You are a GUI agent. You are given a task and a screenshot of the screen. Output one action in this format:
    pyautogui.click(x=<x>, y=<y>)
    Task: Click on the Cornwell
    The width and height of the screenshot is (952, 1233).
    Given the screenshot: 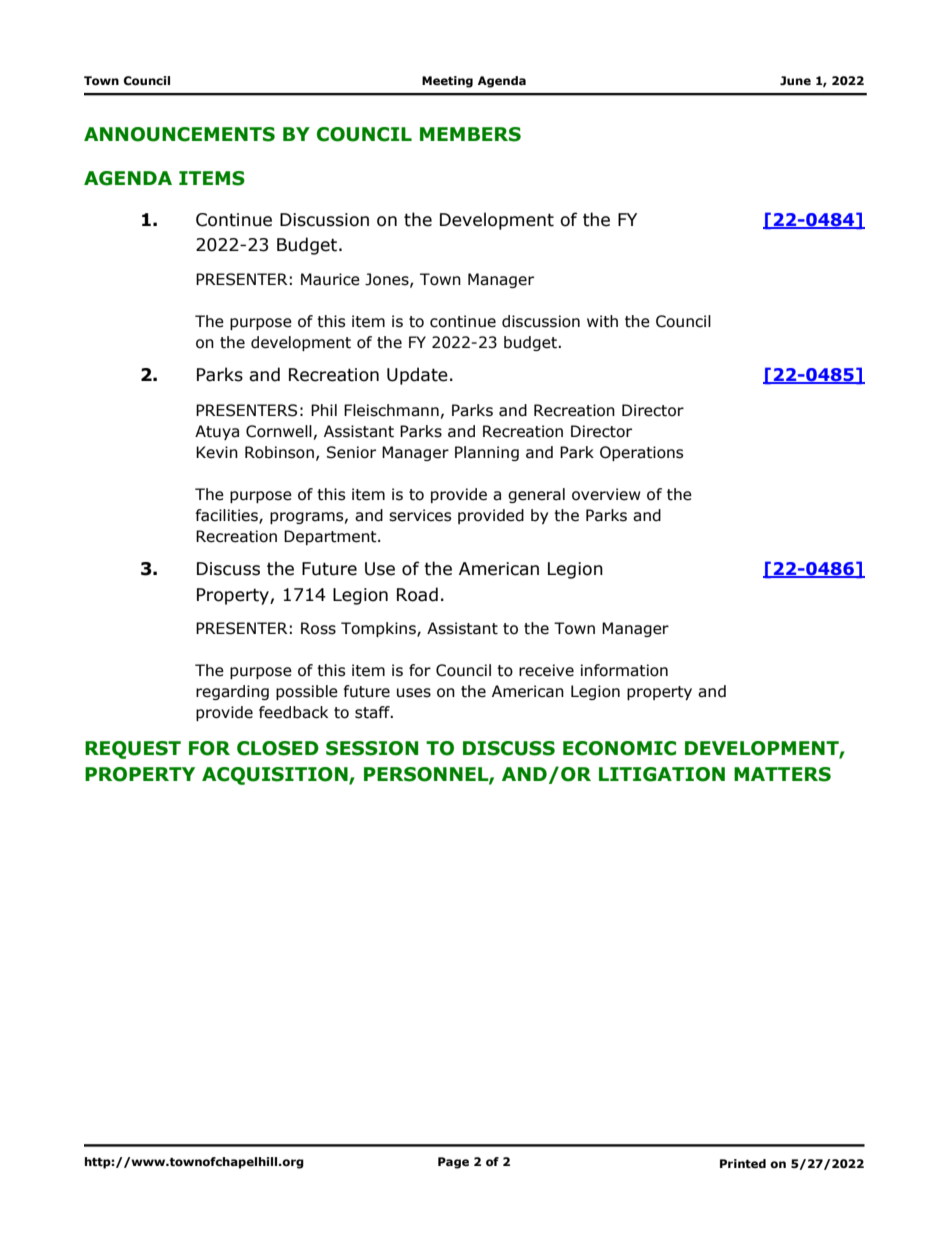 What is the action you would take?
    pyautogui.click(x=279, y=431)
